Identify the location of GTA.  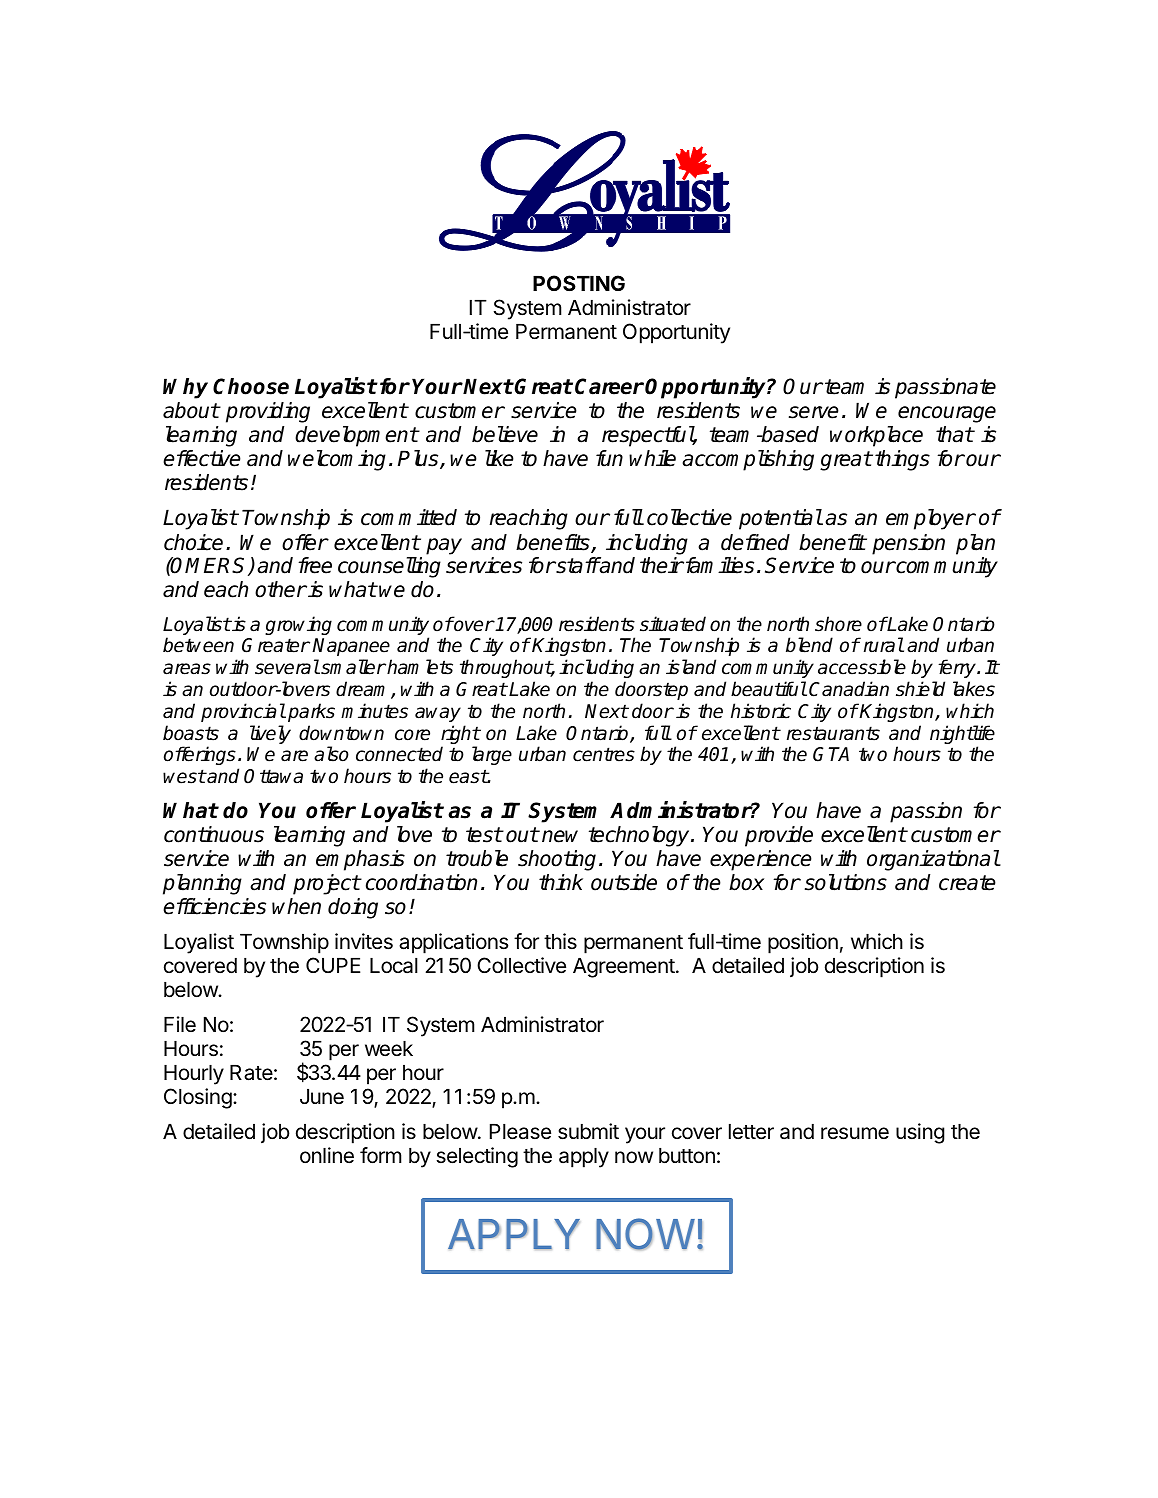
(831, 754).
